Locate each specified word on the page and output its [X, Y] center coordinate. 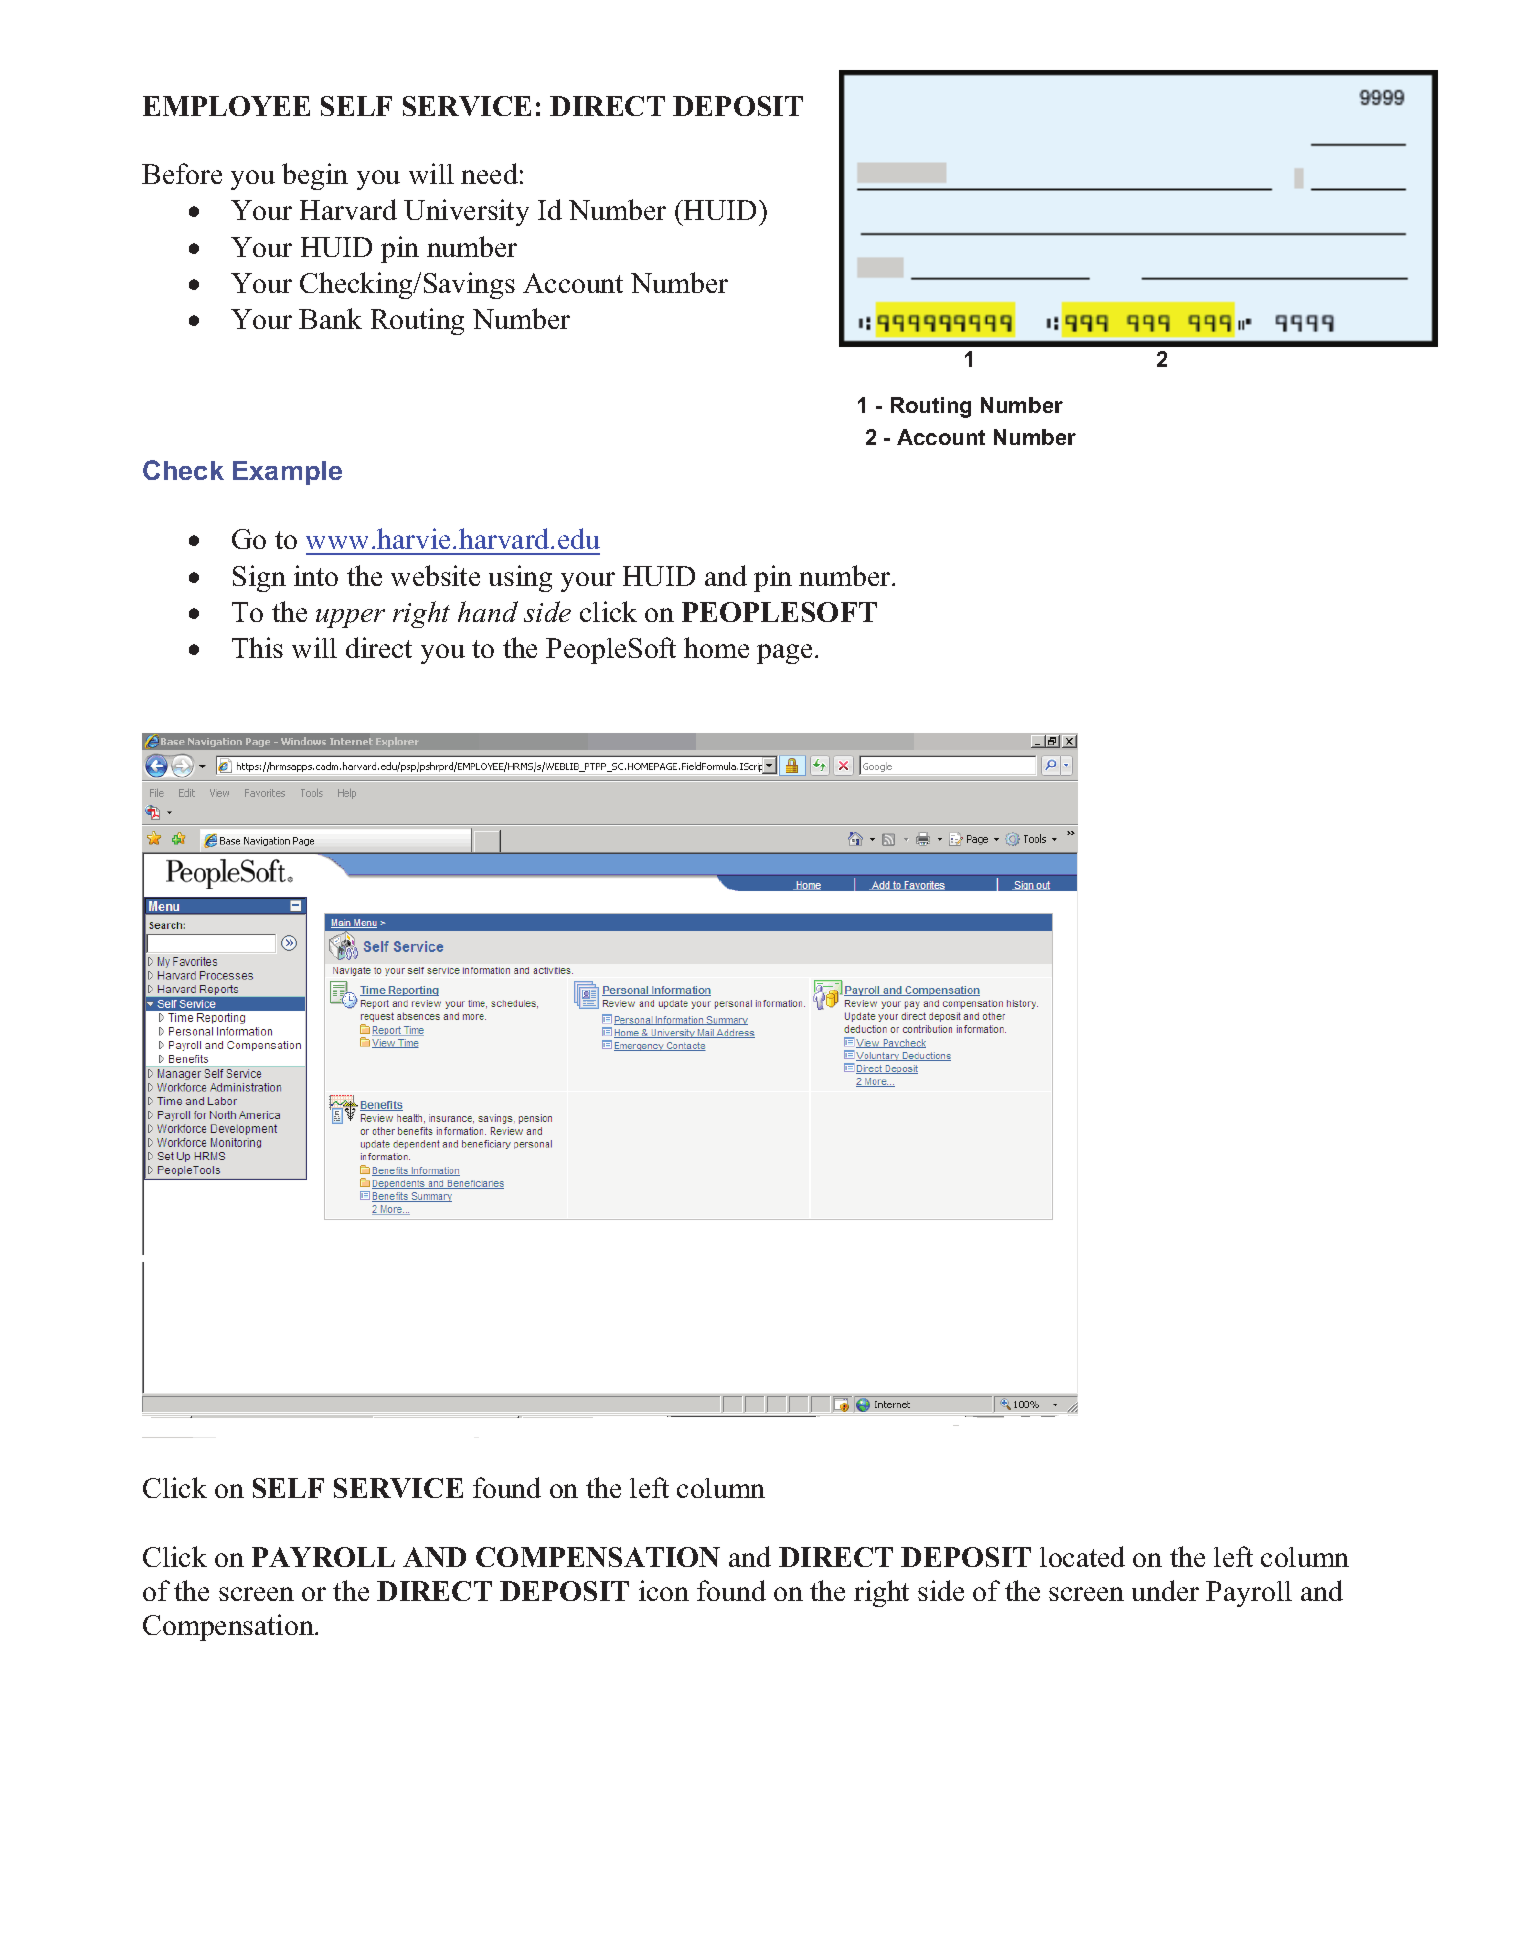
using [520, 578]
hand [488, 611]
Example [287, 473]
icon [664, 1590]
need [489, 173]
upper [350, 618]
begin [315, 176]
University [466, 212]
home [716, 647]
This [257, 647]
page [784, 654]
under [1165, 1590]
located [1082, 1556]
